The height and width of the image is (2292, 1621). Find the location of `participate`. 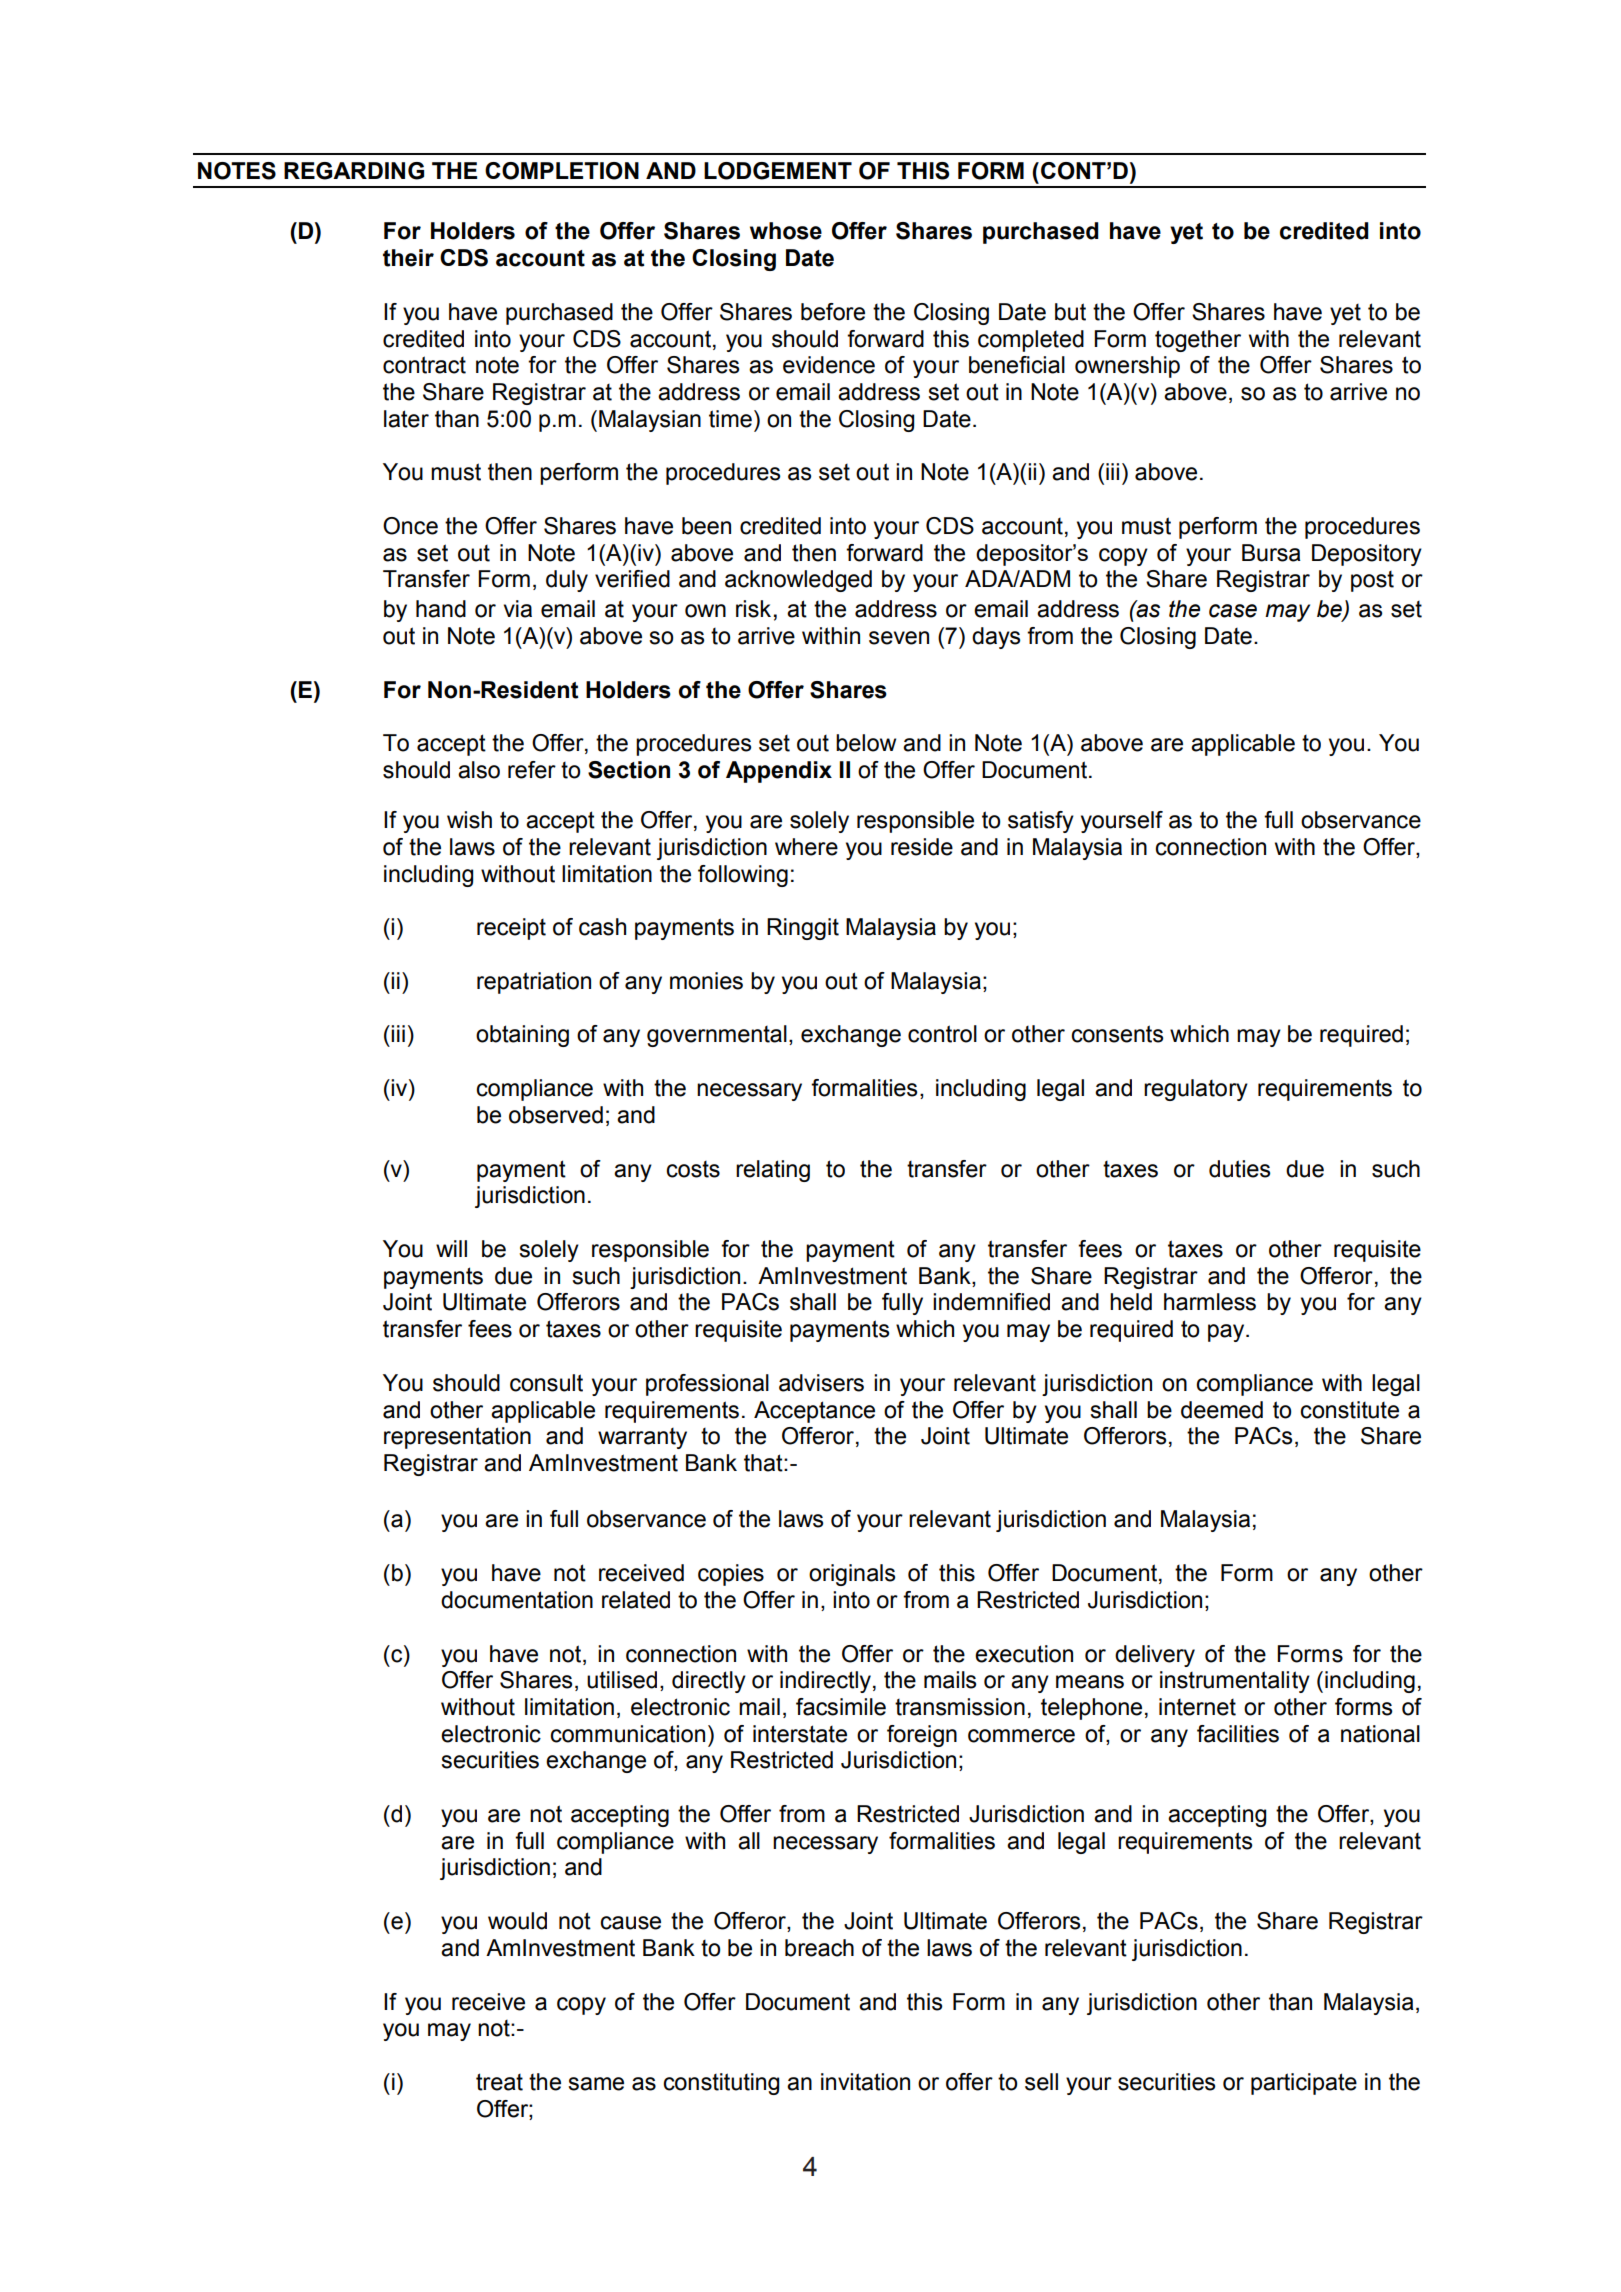

participate is located at coordinates (1304, 2084).
